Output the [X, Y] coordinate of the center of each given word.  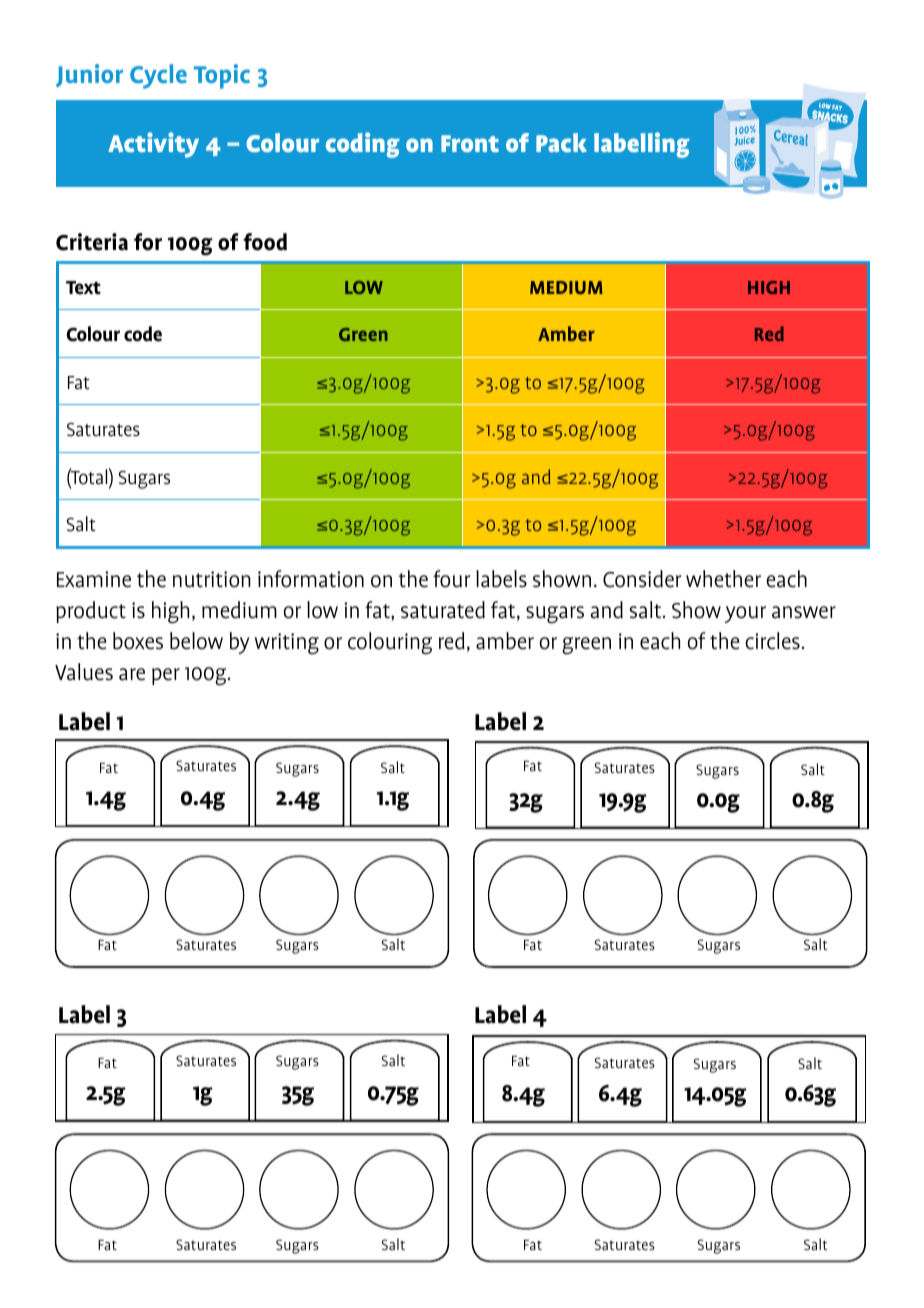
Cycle [158, 76]
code [143, 334]
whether [723, 579]
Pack [561, 143]
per [166, 676]
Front [470, 143]
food [265, 242]
